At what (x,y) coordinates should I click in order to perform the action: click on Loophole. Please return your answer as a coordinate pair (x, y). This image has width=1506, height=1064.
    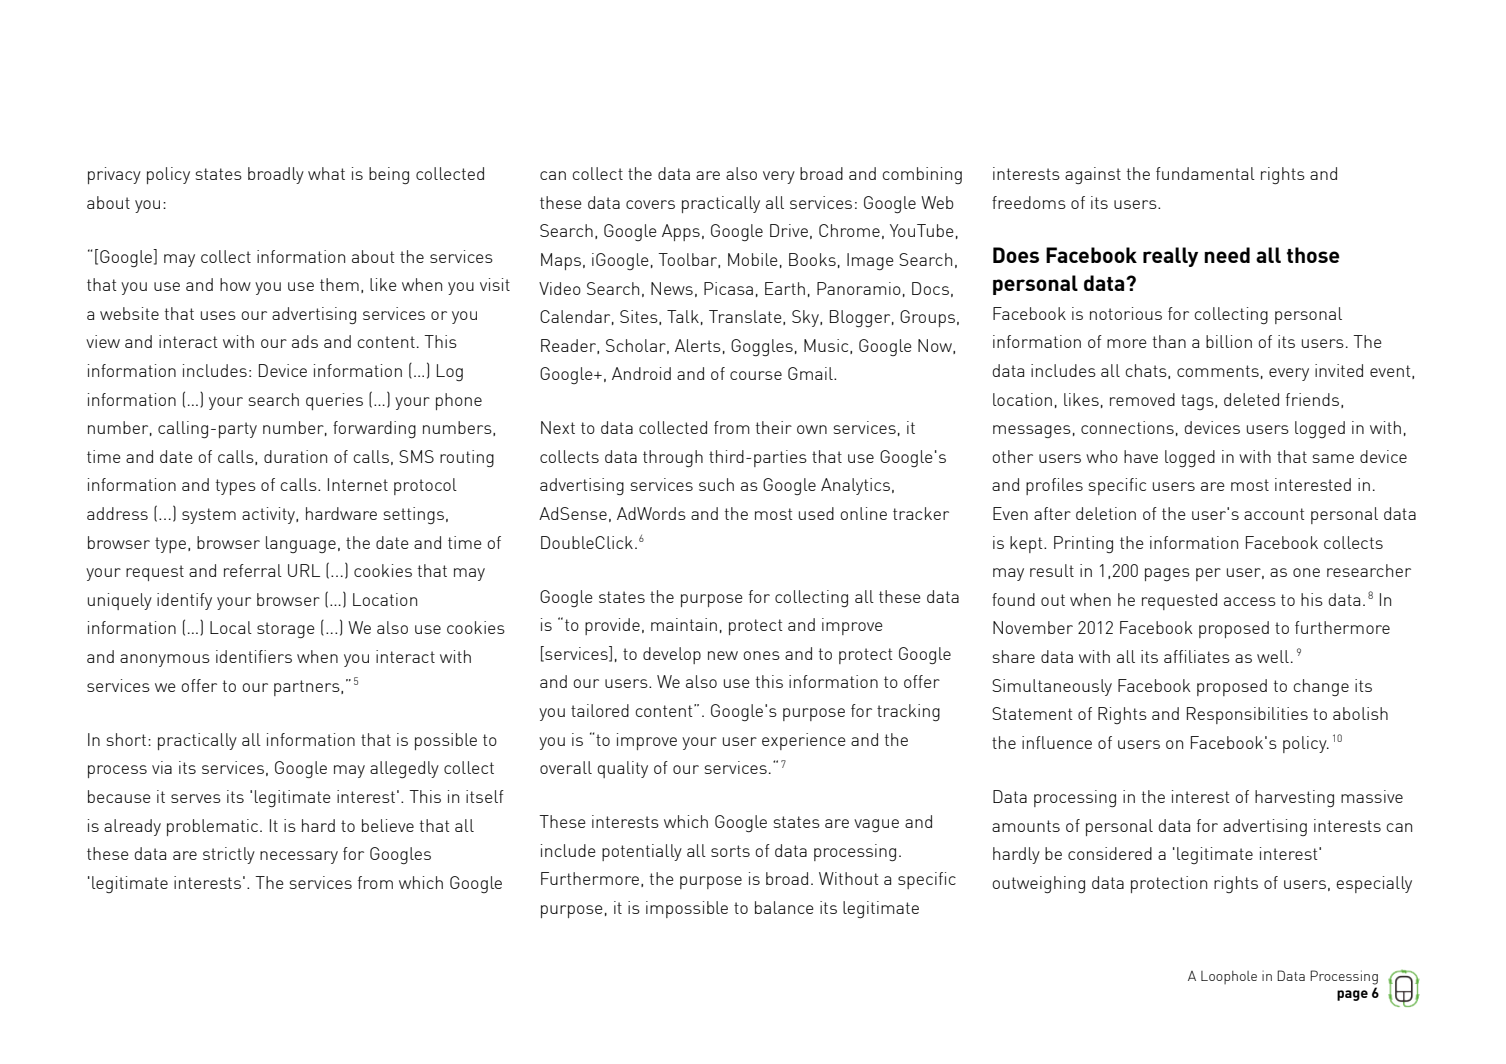
    Looking at the image, I should click on (1229, 977).
